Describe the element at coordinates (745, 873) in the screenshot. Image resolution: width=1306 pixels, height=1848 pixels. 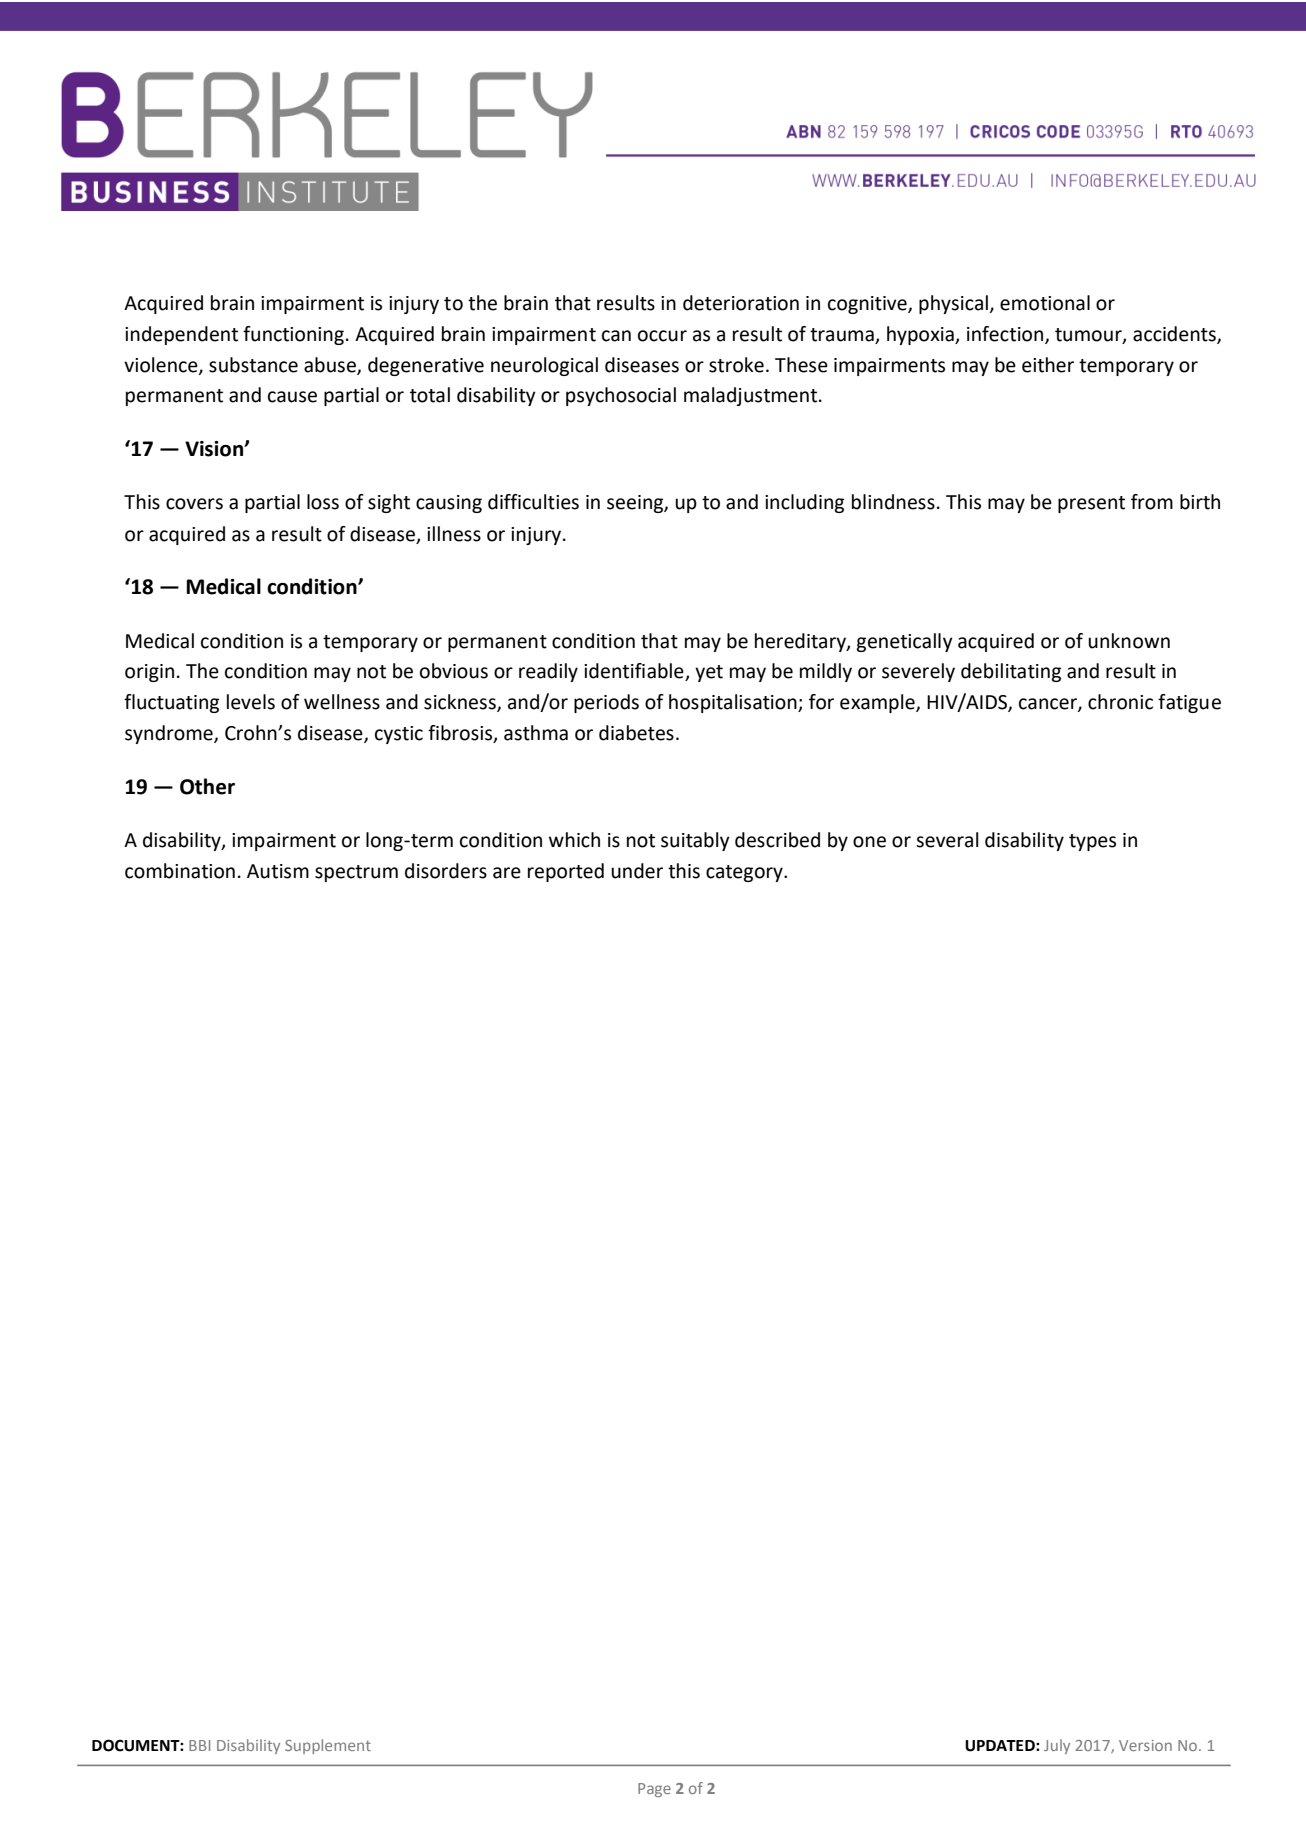
I see `category` at that location.
